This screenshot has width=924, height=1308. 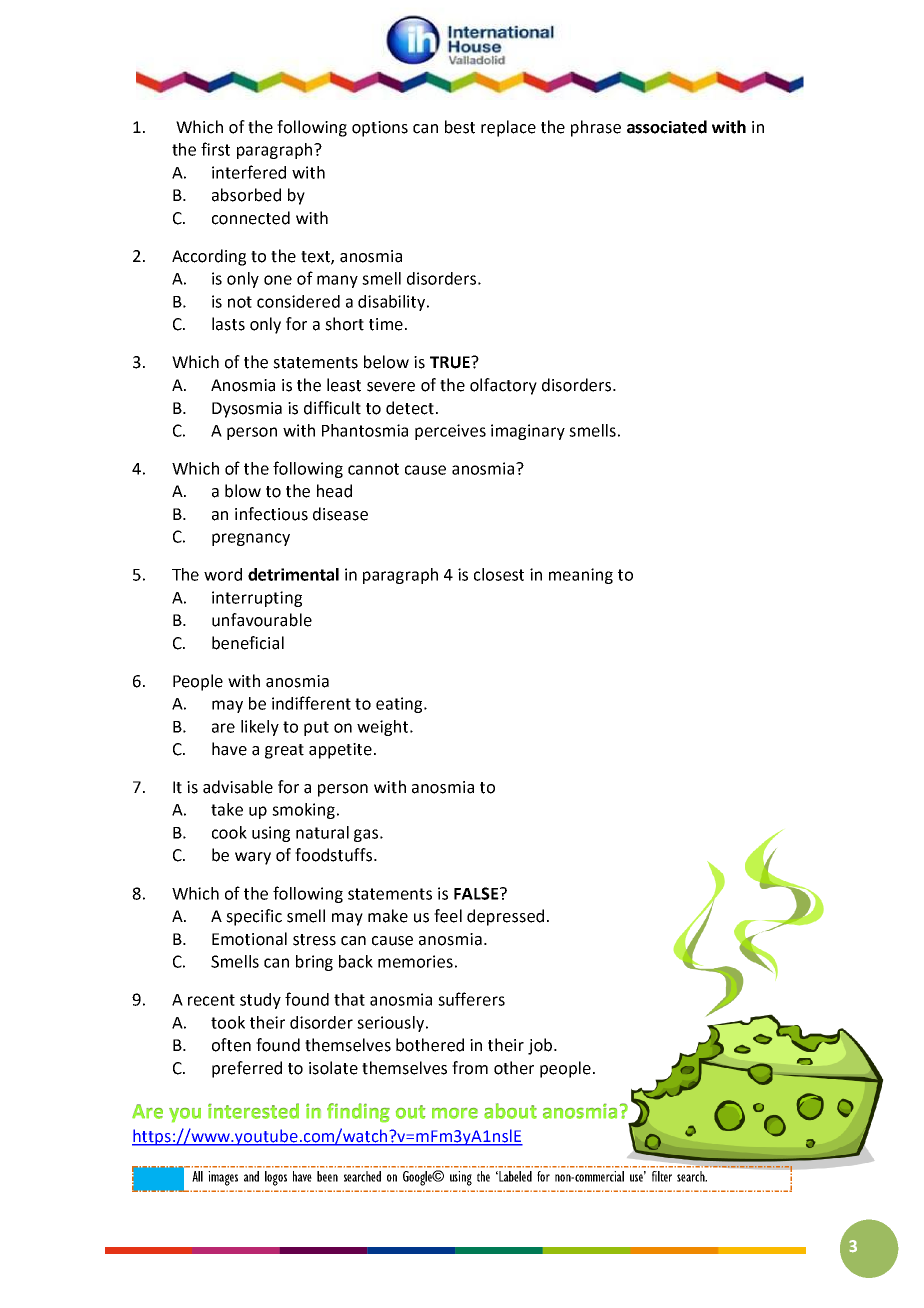 I want to click on specific, so click(x=254, y=917).
